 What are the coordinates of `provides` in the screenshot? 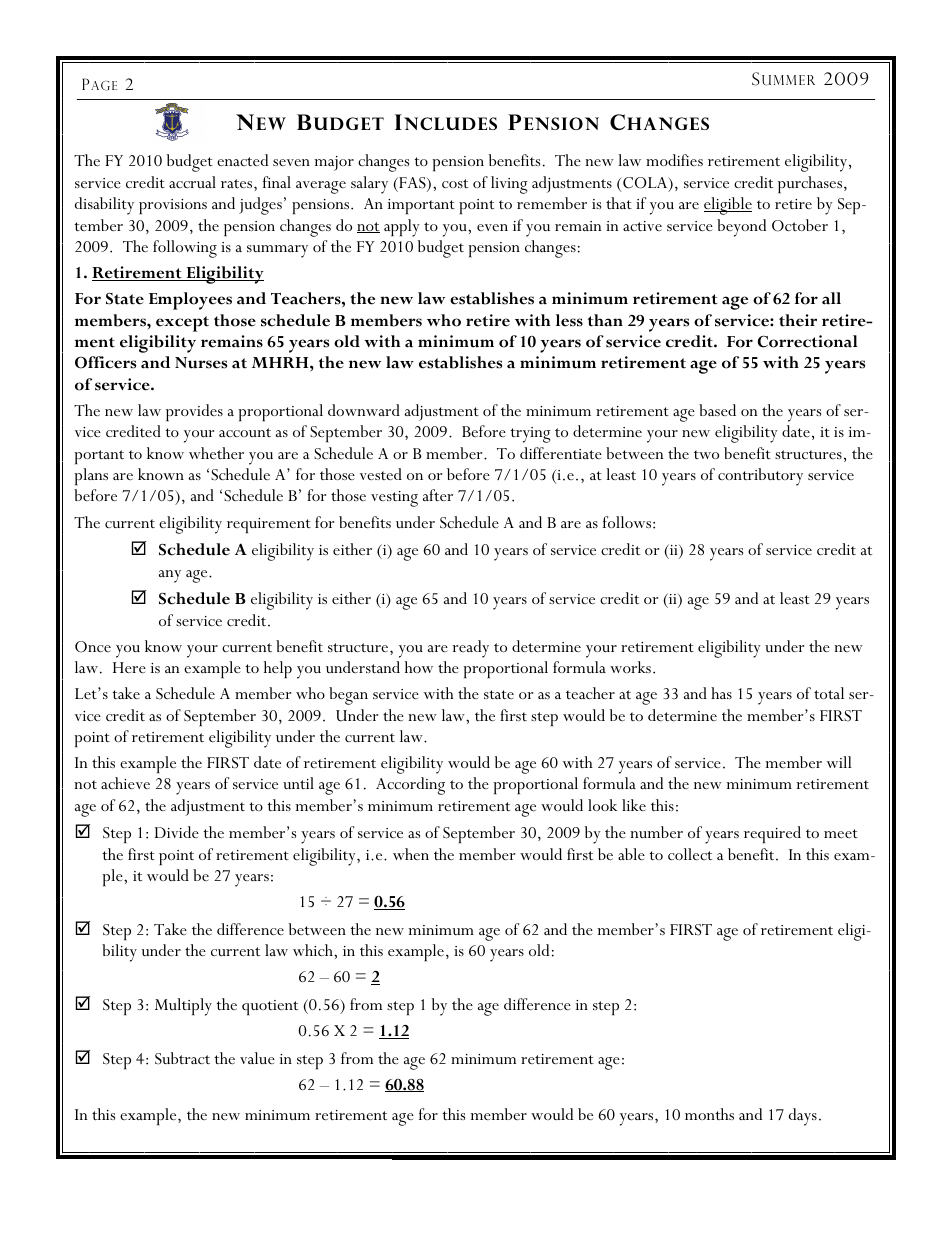 It's located at (194, 412).
